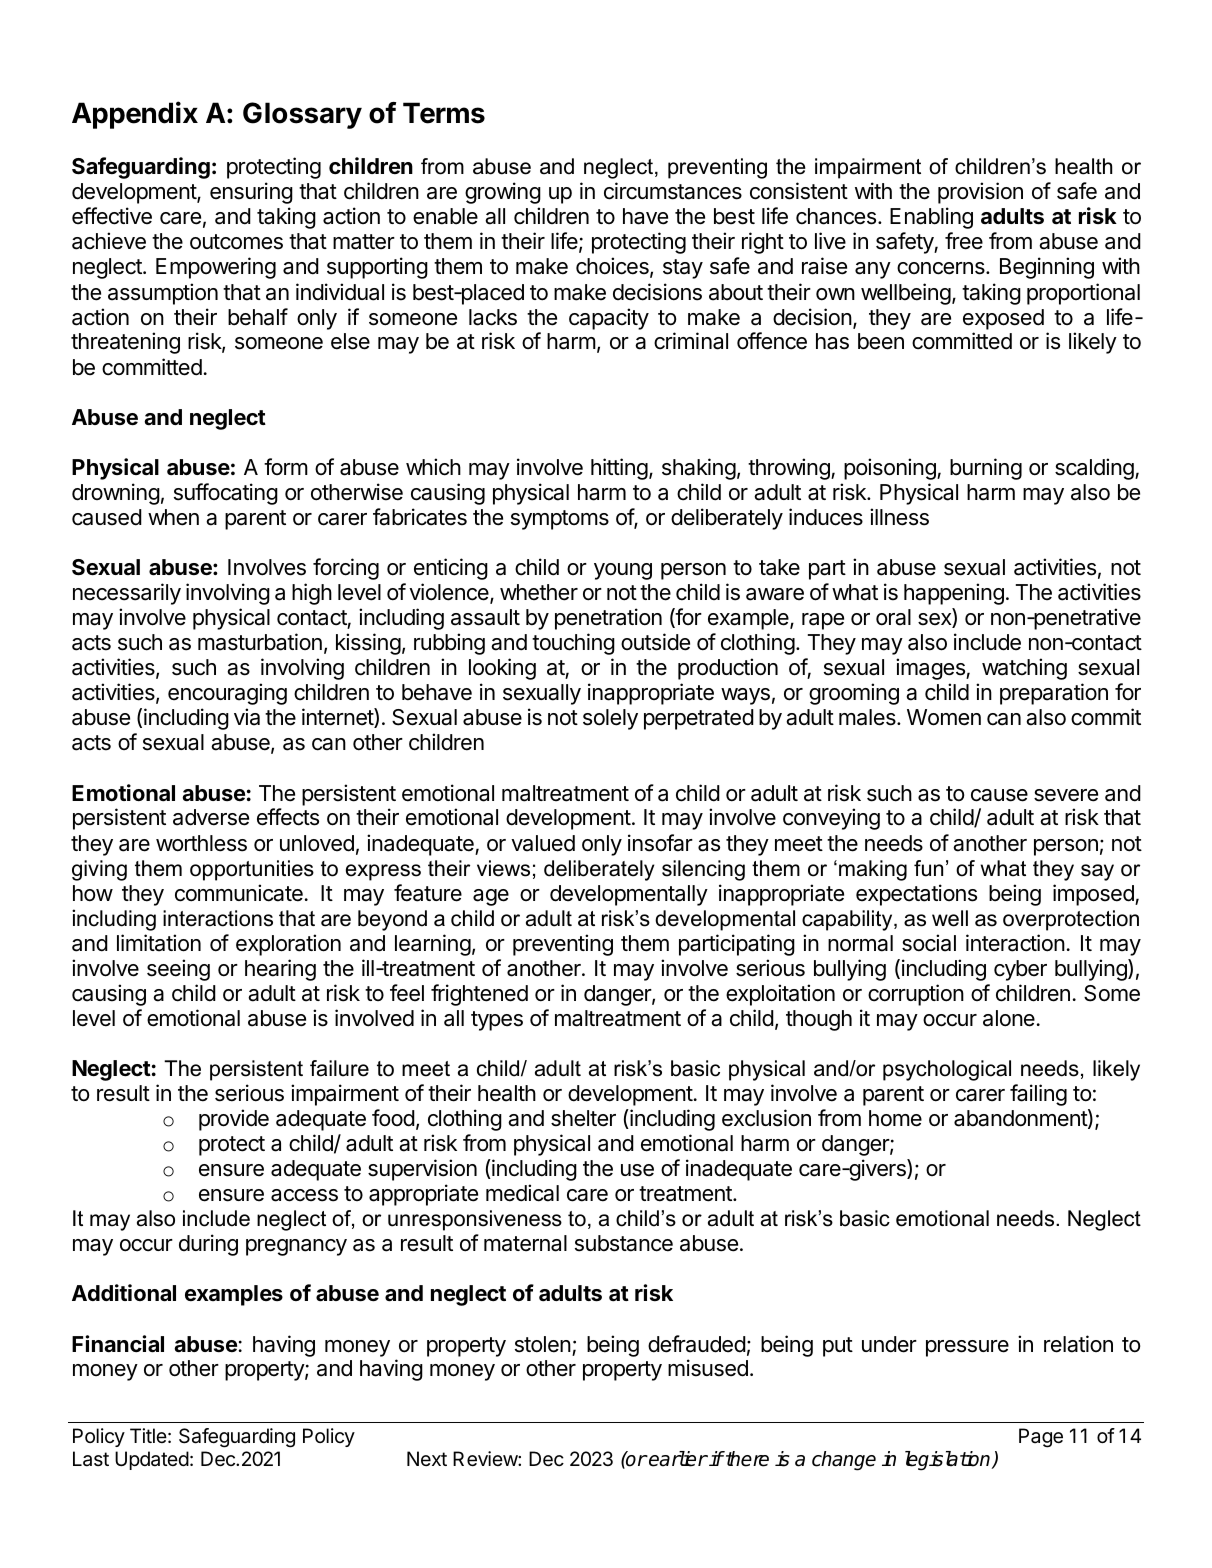 Image resolution: width=1212 pixels, height=1568 pixels. Describe the element at coordinates (148, 1435) in the document. I see `Title` at that location.
